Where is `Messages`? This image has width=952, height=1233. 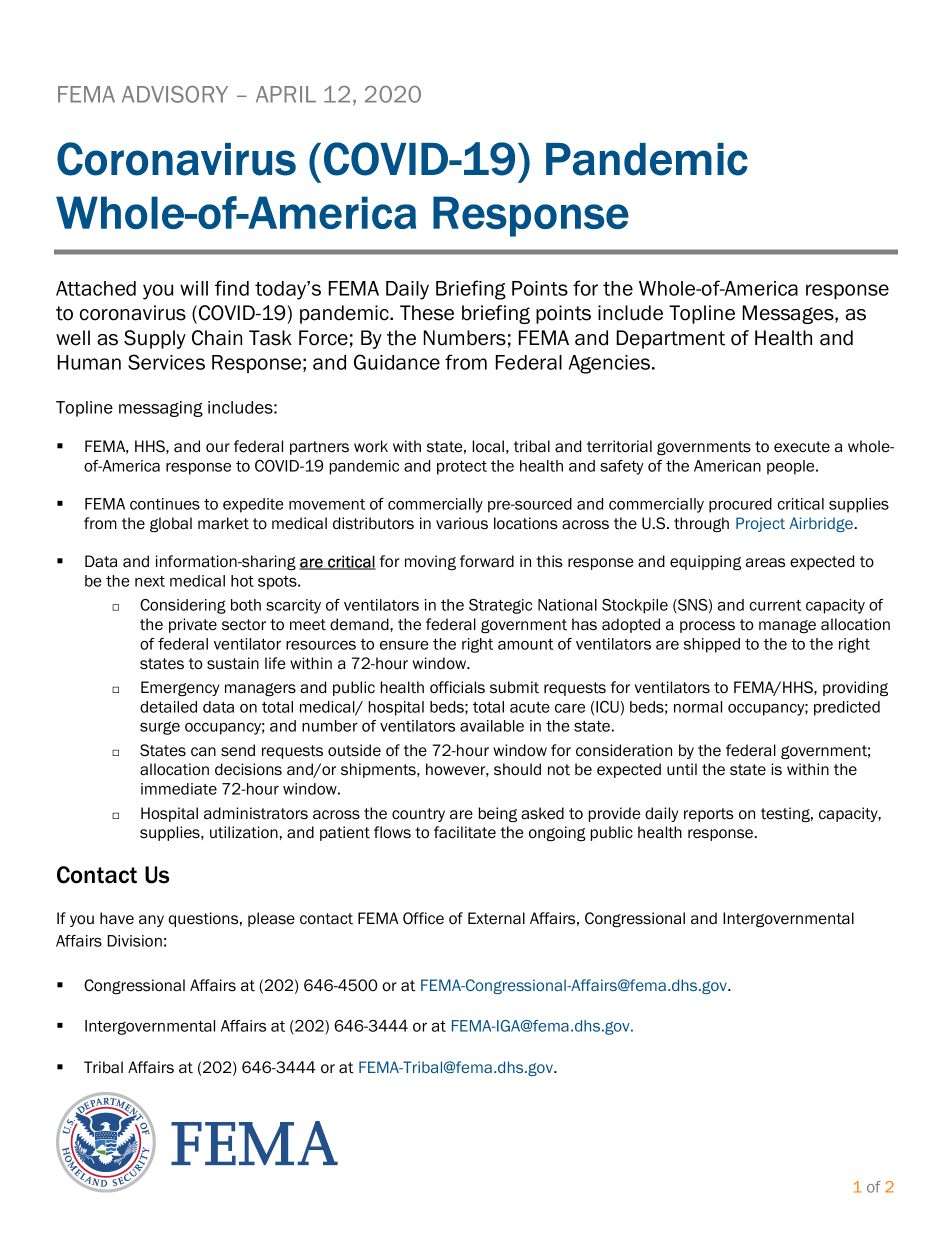
Messages is located at coordinates (789, 314).
